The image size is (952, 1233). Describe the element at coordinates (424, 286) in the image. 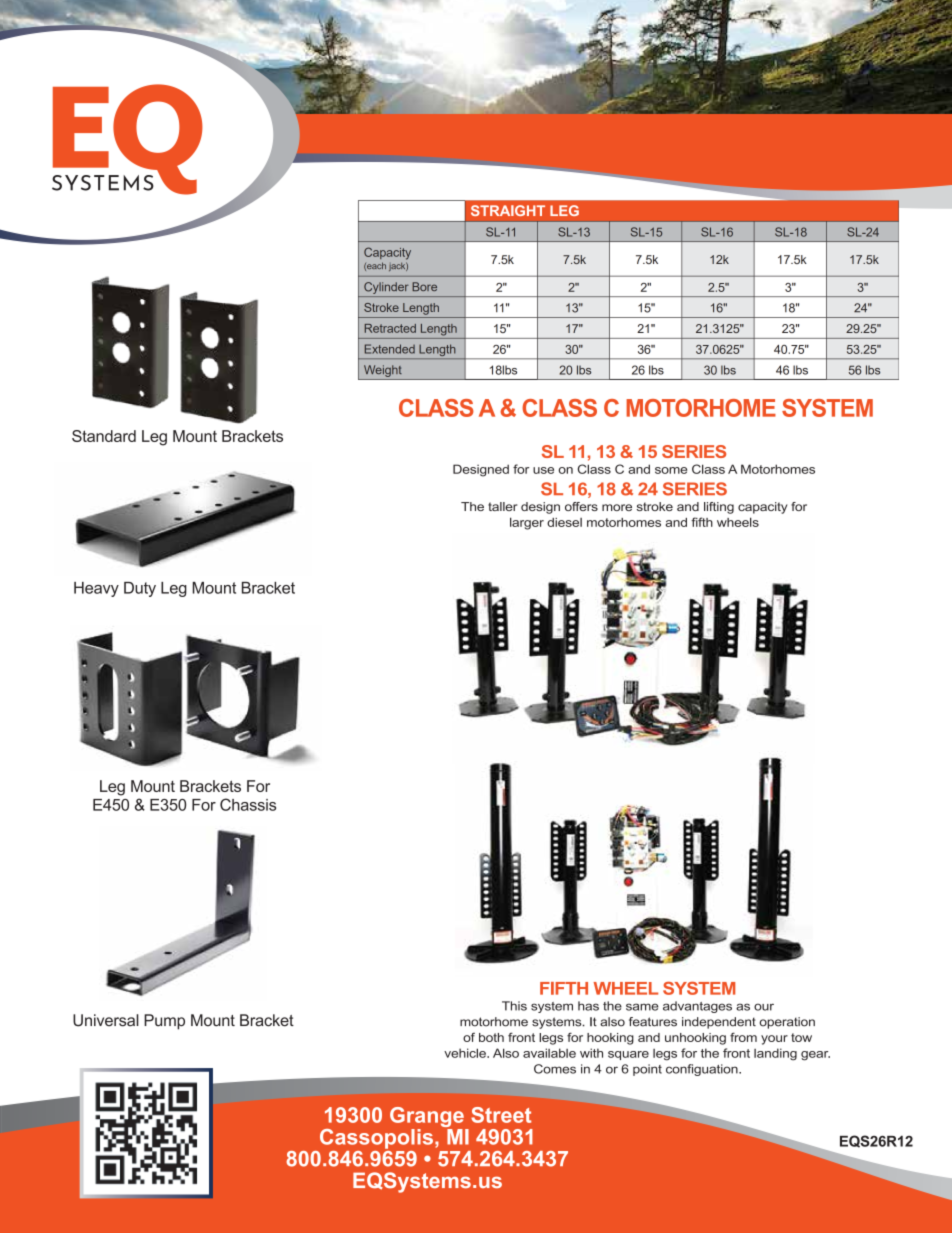

I see `Bore` at that location.
